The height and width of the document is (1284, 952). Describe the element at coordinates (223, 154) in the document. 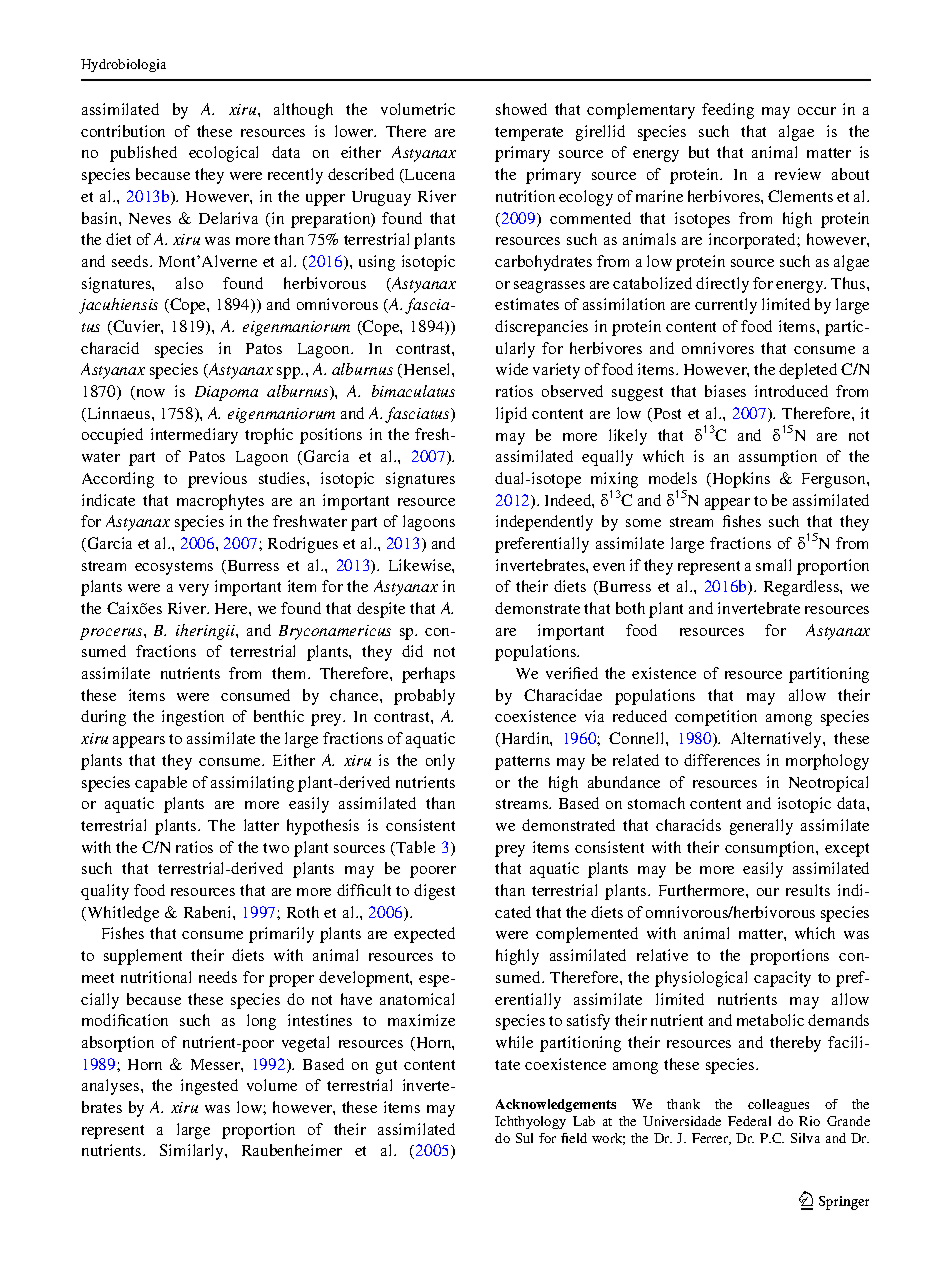

I see `ecological` at that location.
